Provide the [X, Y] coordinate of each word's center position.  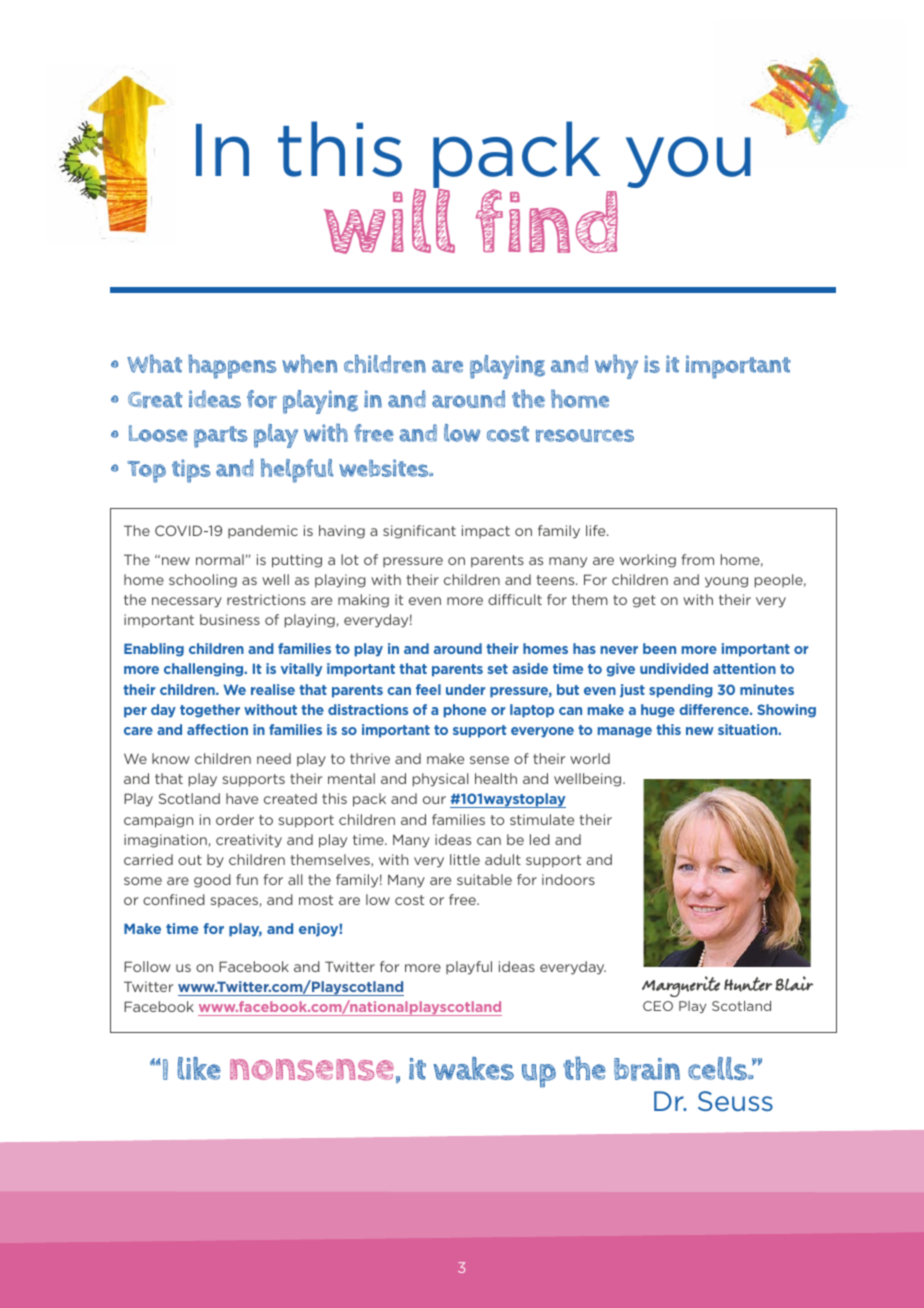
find [546, 221]
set [497, 669]
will [389, 220]
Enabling [154, 650]
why [616, 367]
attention [744, 668]
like [199, 1068]
